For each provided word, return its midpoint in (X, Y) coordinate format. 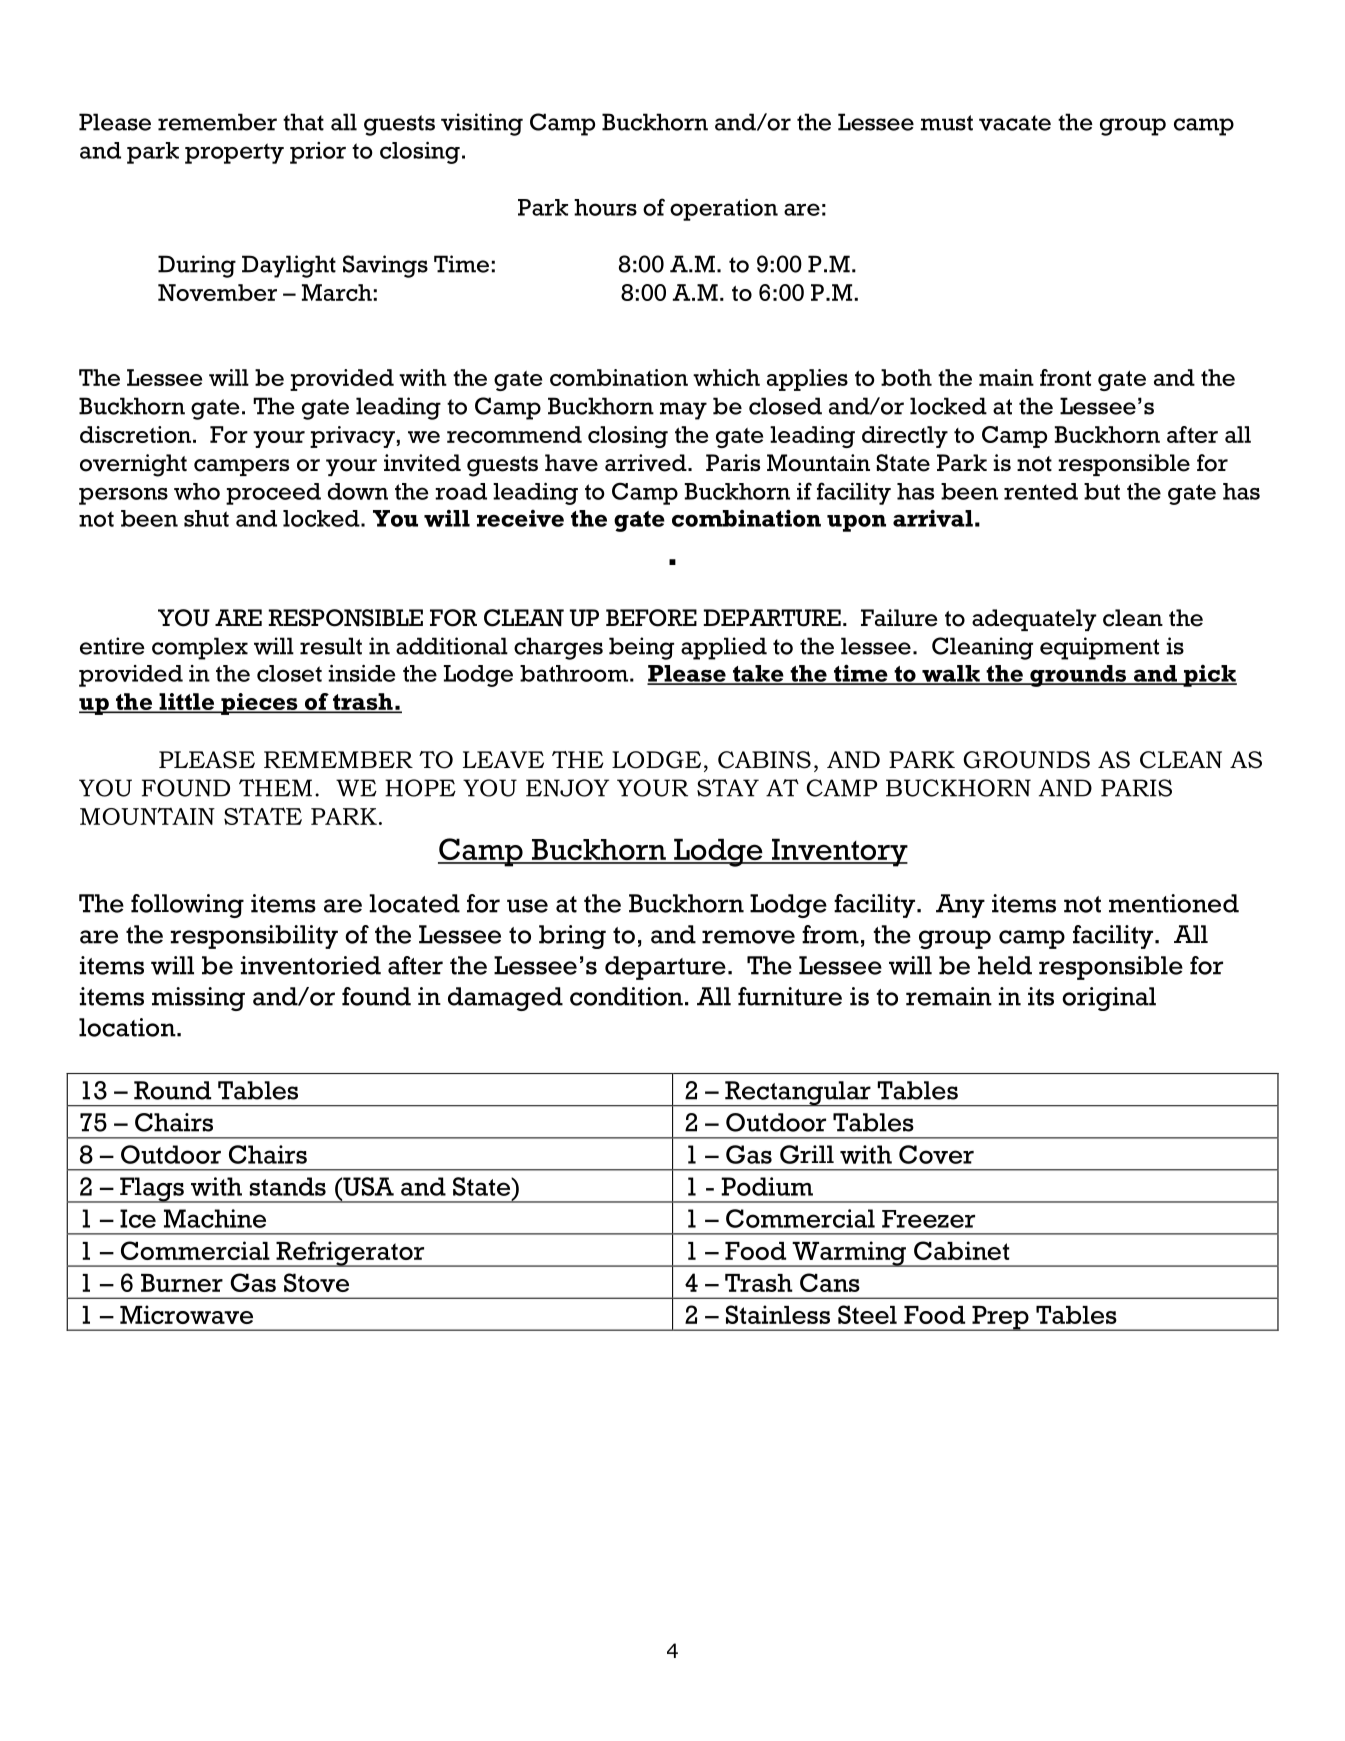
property (234, 153)
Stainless (778, 1314)
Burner (182, 1283)
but (1102, 491)
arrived (647, 463)
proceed (273, 494)
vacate (1015, 123)
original (1109, 999)
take (758, 674)
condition (626, 996)
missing (198, 999)
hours (605, 207)
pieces (259, 704)
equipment (1099, 648)
